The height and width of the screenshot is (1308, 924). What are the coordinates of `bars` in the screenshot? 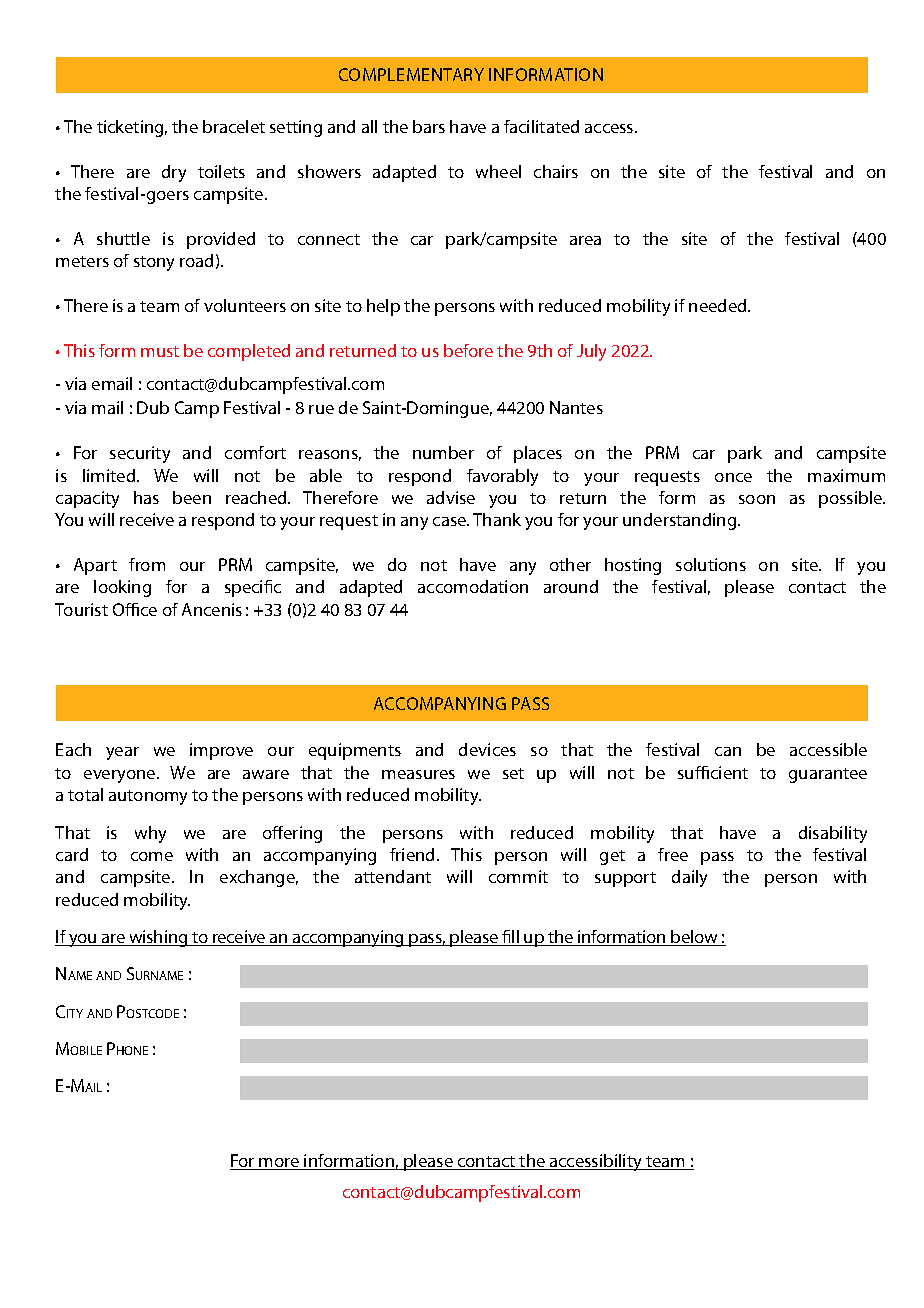 It's located at (429, 126).
